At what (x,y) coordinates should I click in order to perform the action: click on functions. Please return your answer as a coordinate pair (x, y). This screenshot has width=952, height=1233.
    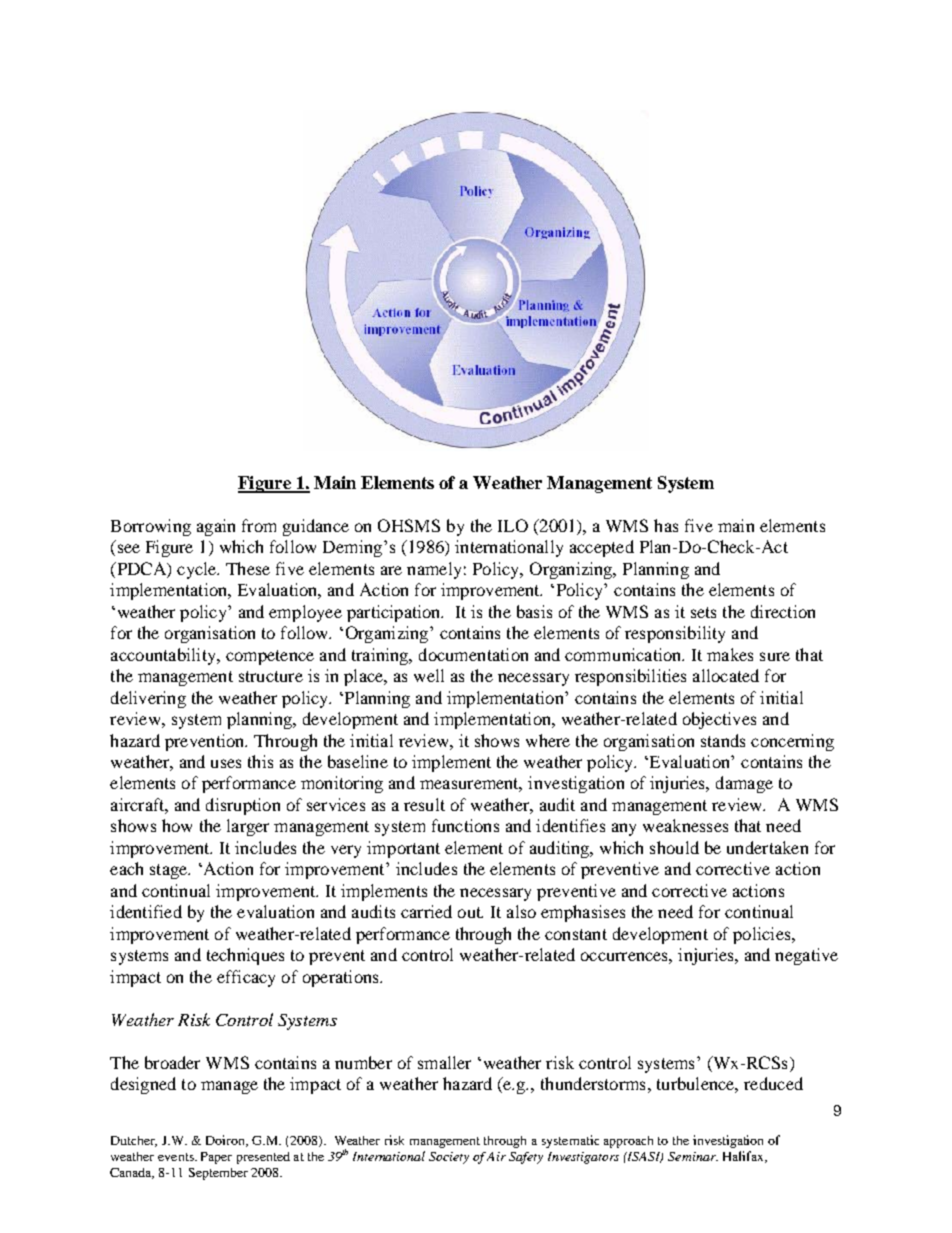
    Looking at the image, I should click on (465, 825).
